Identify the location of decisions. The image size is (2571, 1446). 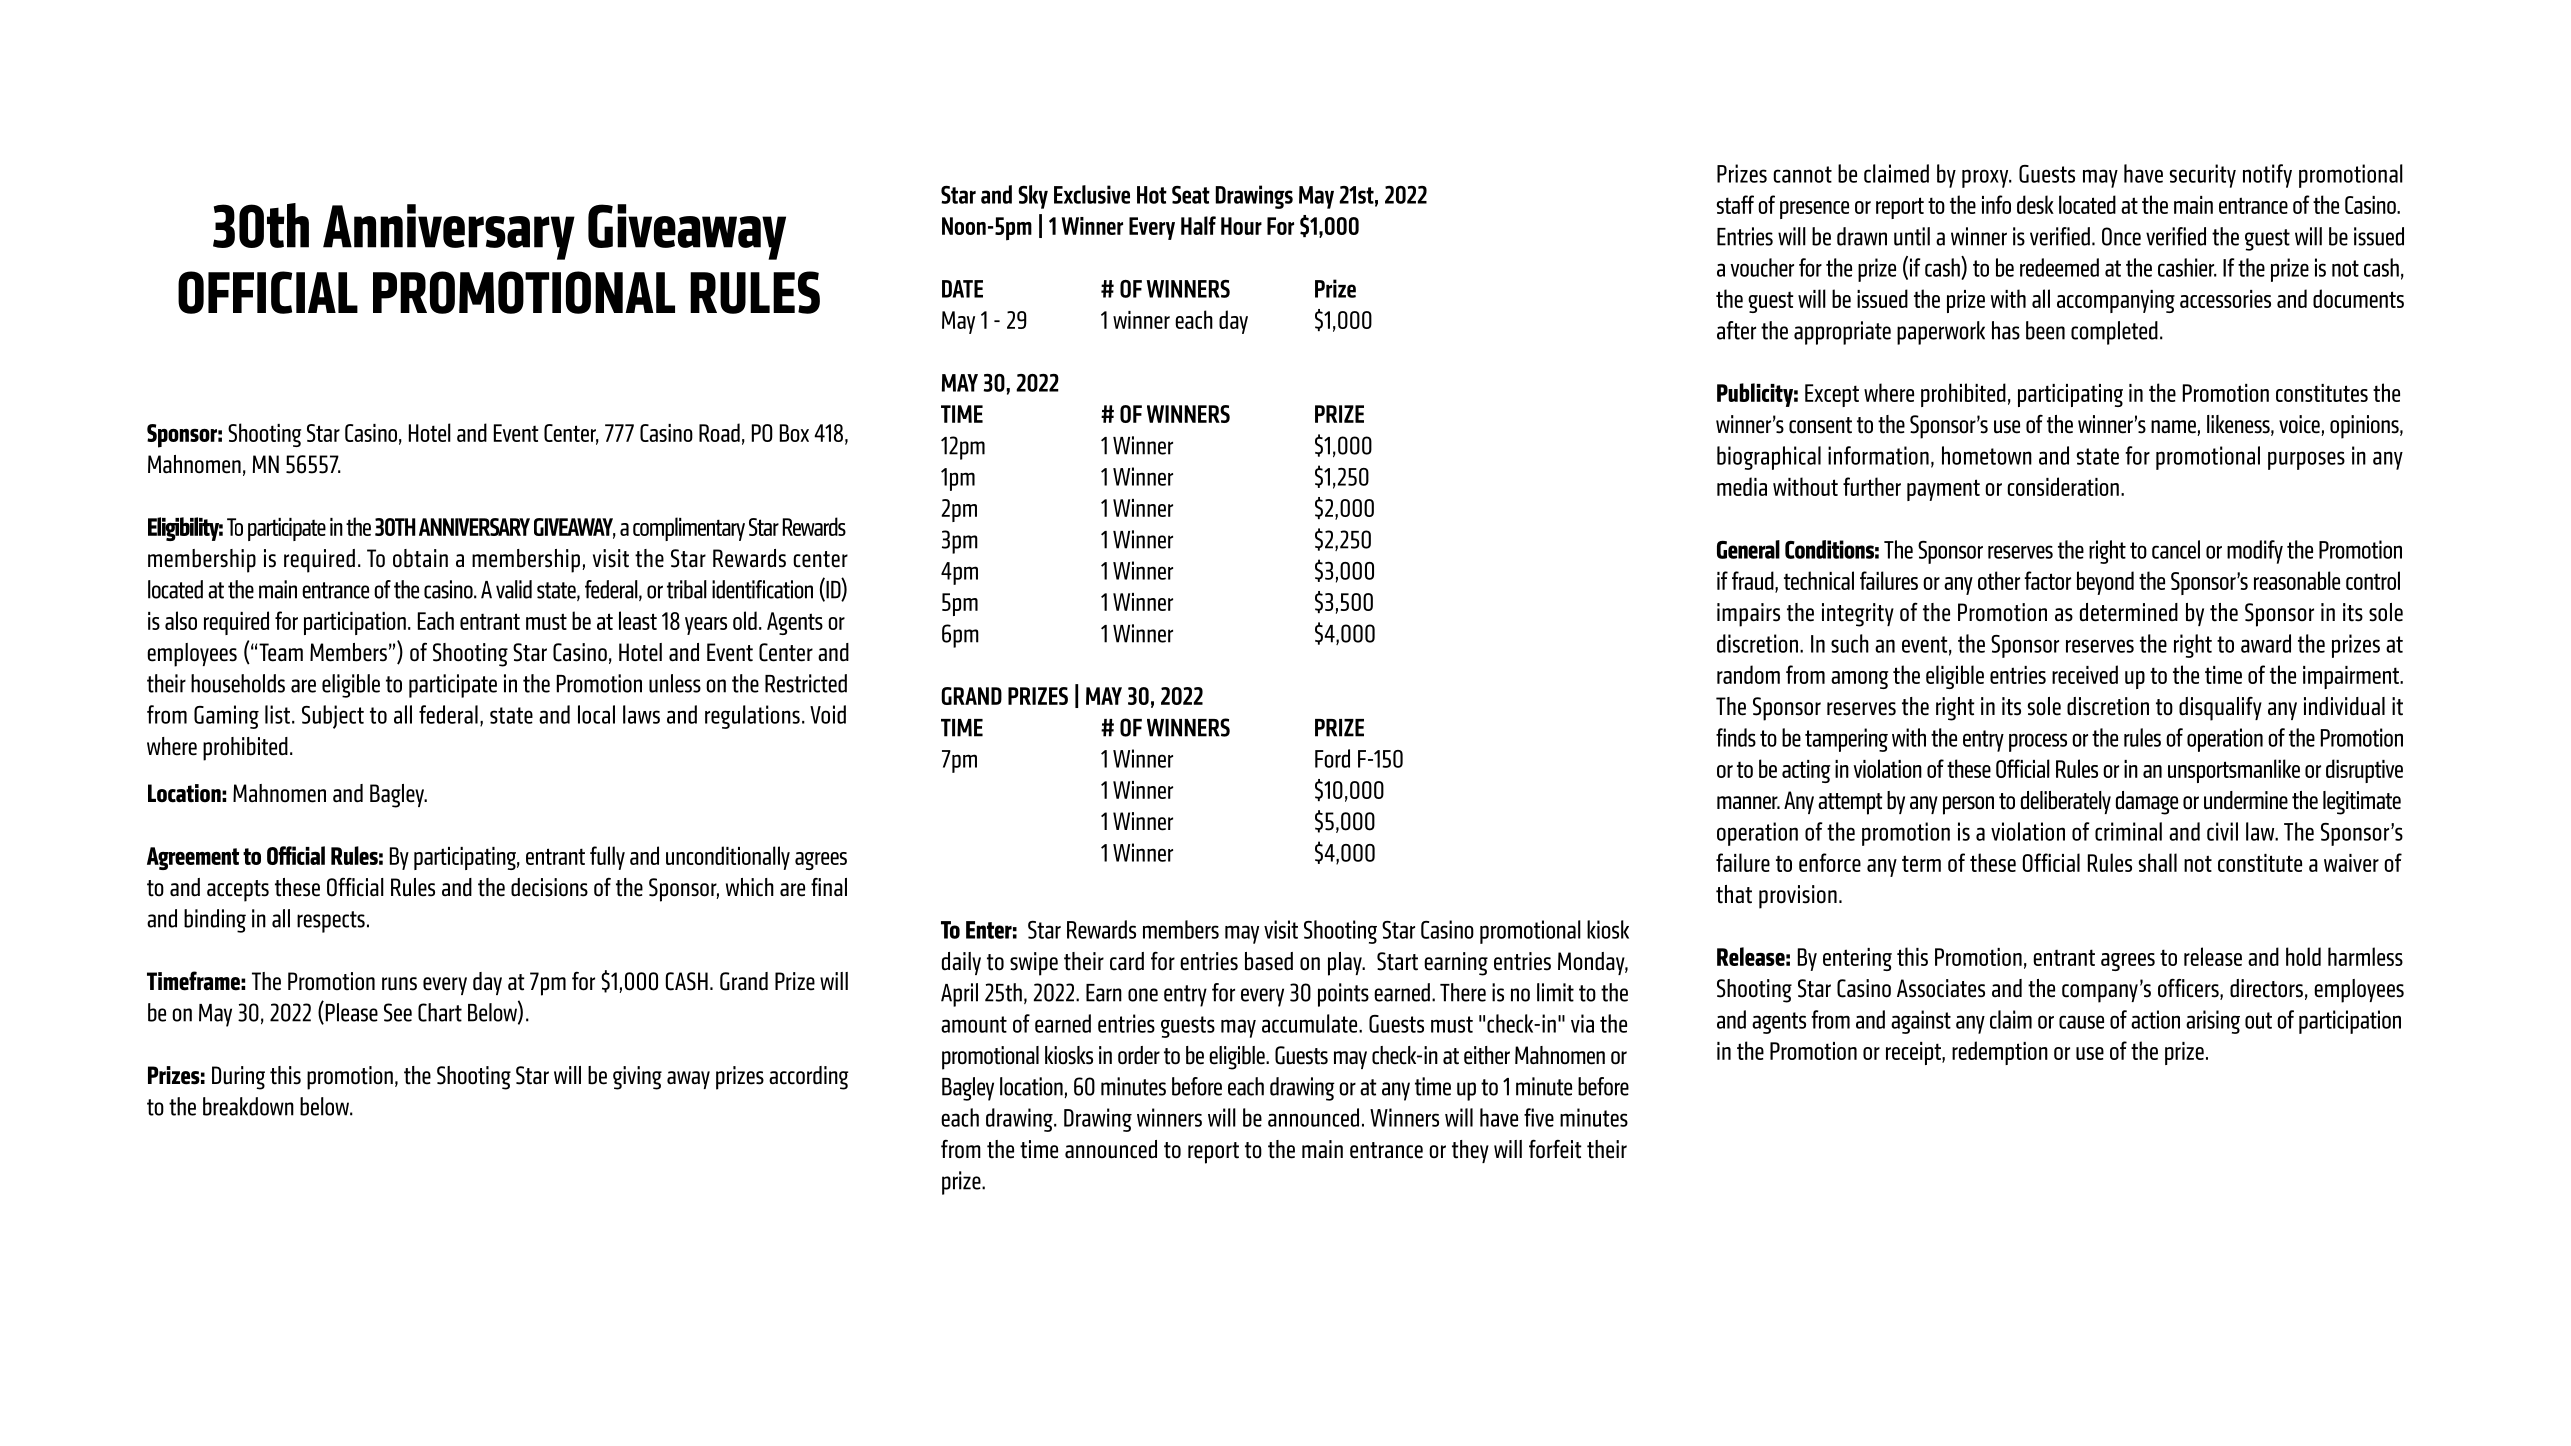
(549, 887).
